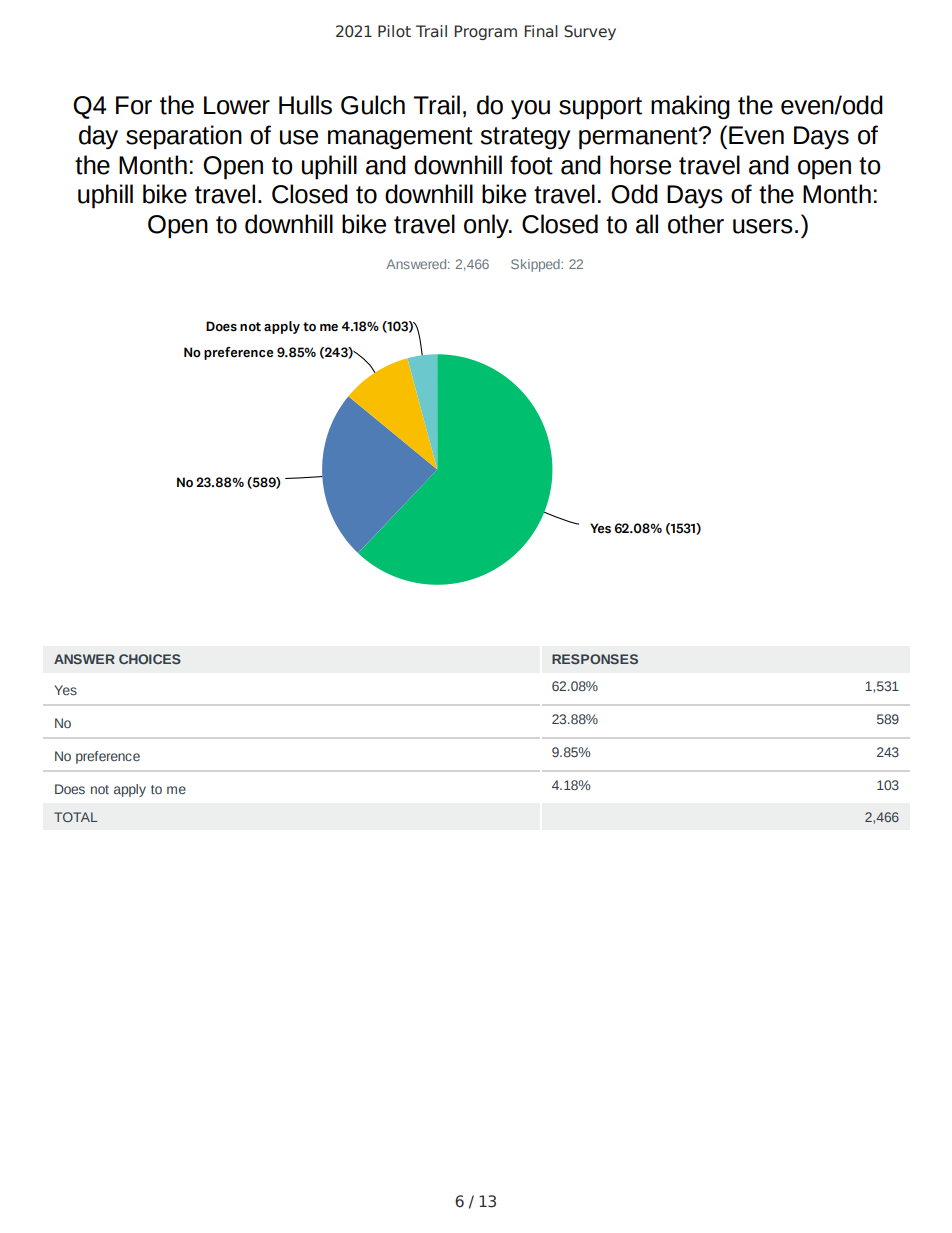  What do you see at coordinates (690, 107) in the image?
I see `making` at bounding box center [690, 107].
